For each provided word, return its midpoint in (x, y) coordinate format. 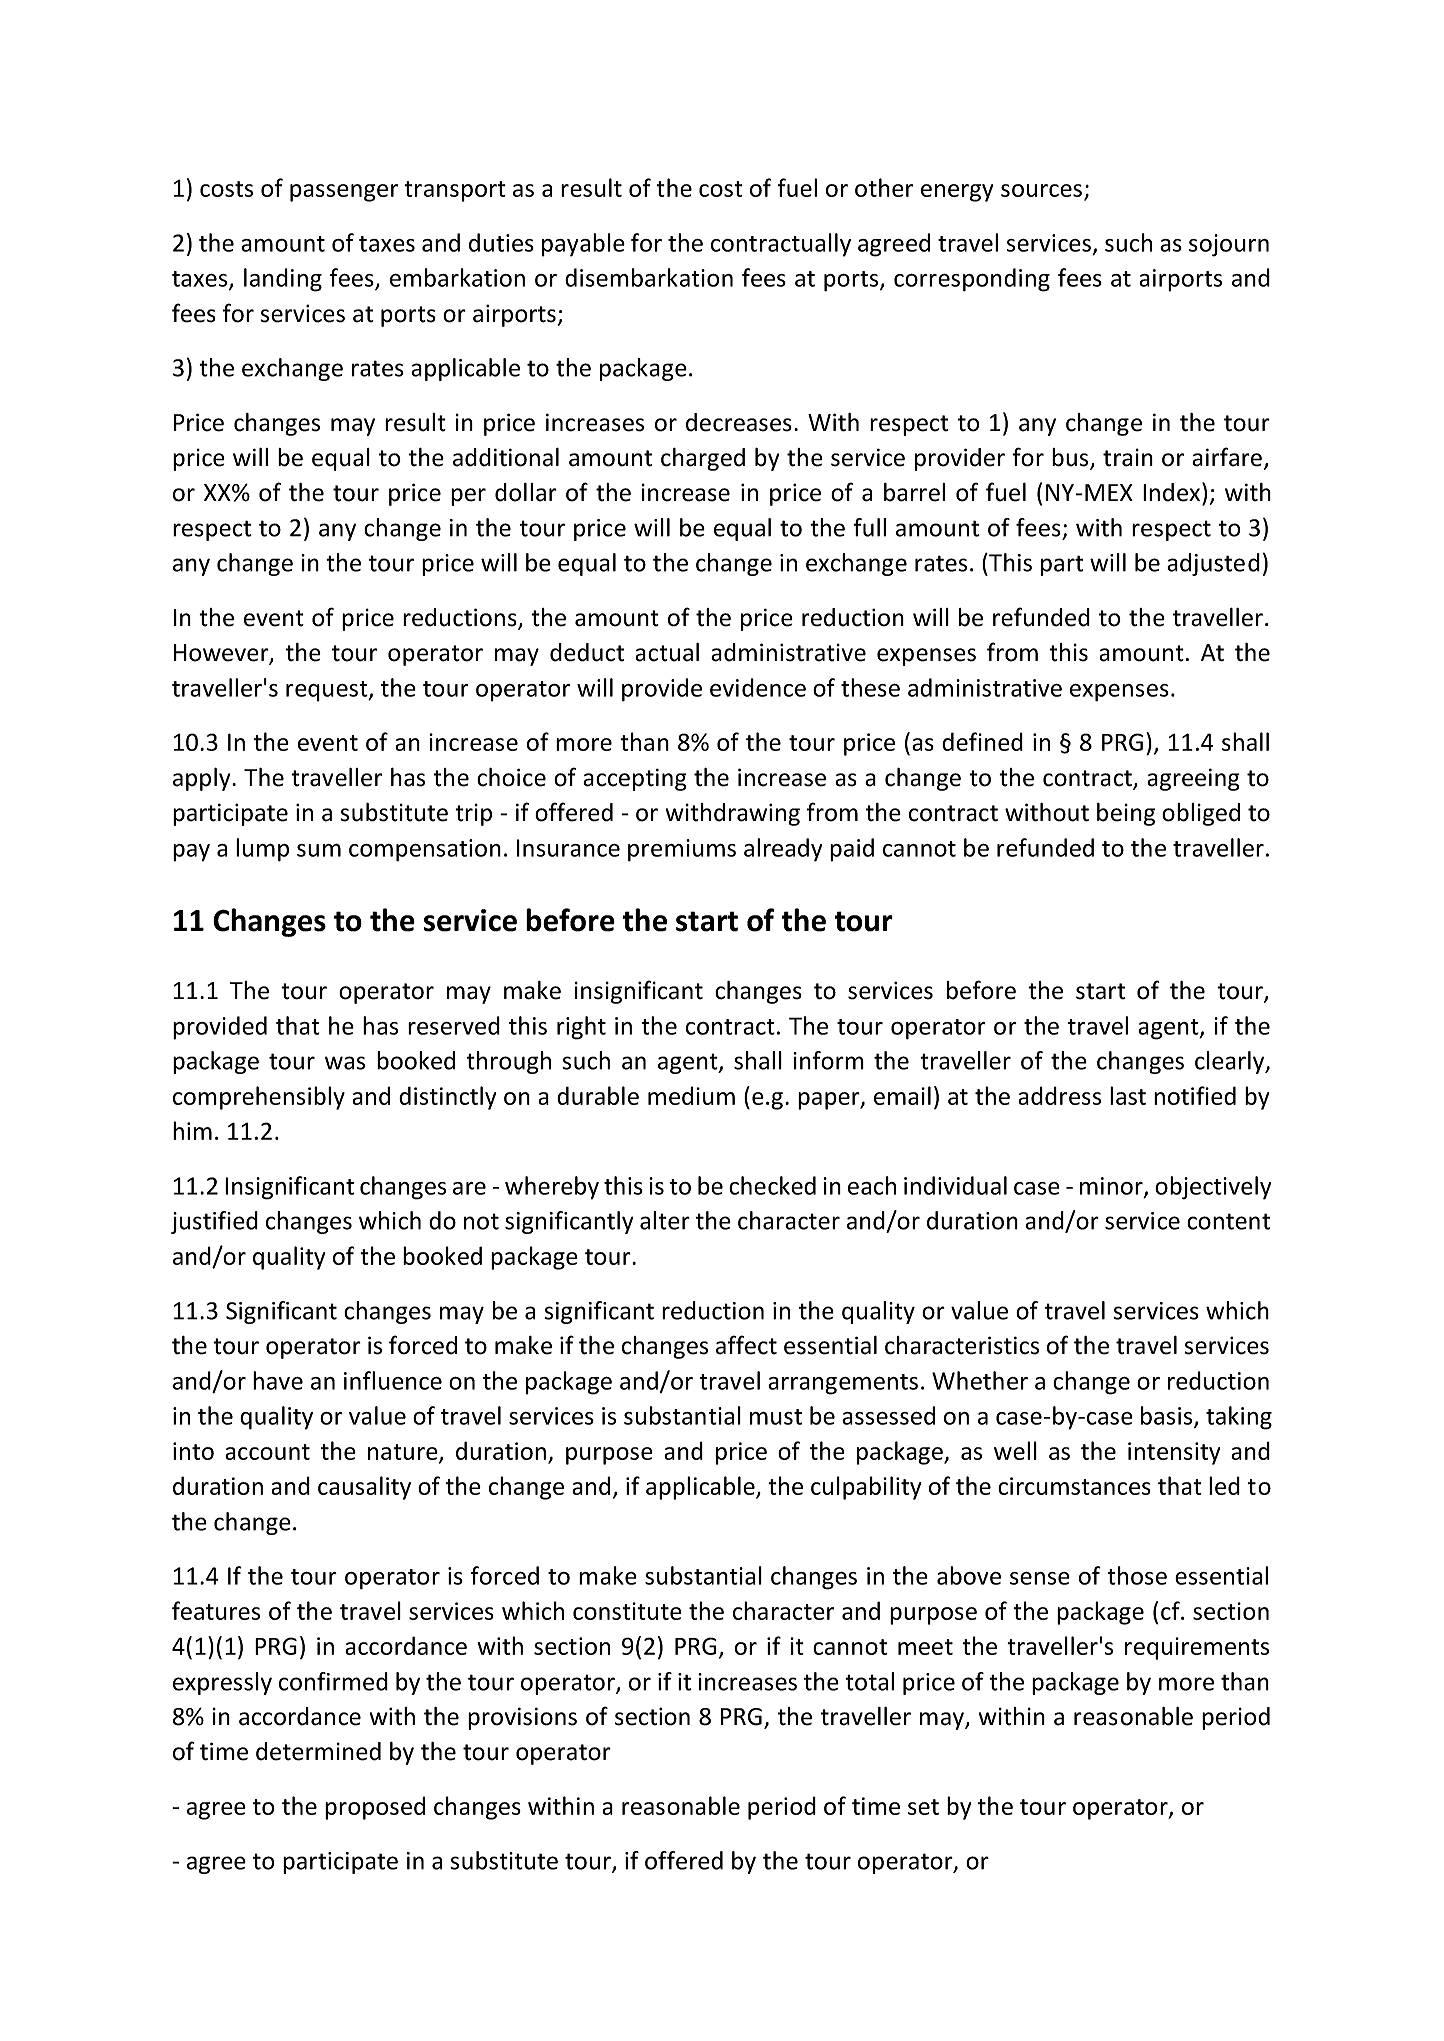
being (1126, 814)
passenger (344, 193)
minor (1112, 1187)
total (869, 1681)
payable (583, 245)
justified (214, 1222)
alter (665, 1220)
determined (318, 1751)
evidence (758, 687)
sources (1041, 190)
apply (203, 779)
